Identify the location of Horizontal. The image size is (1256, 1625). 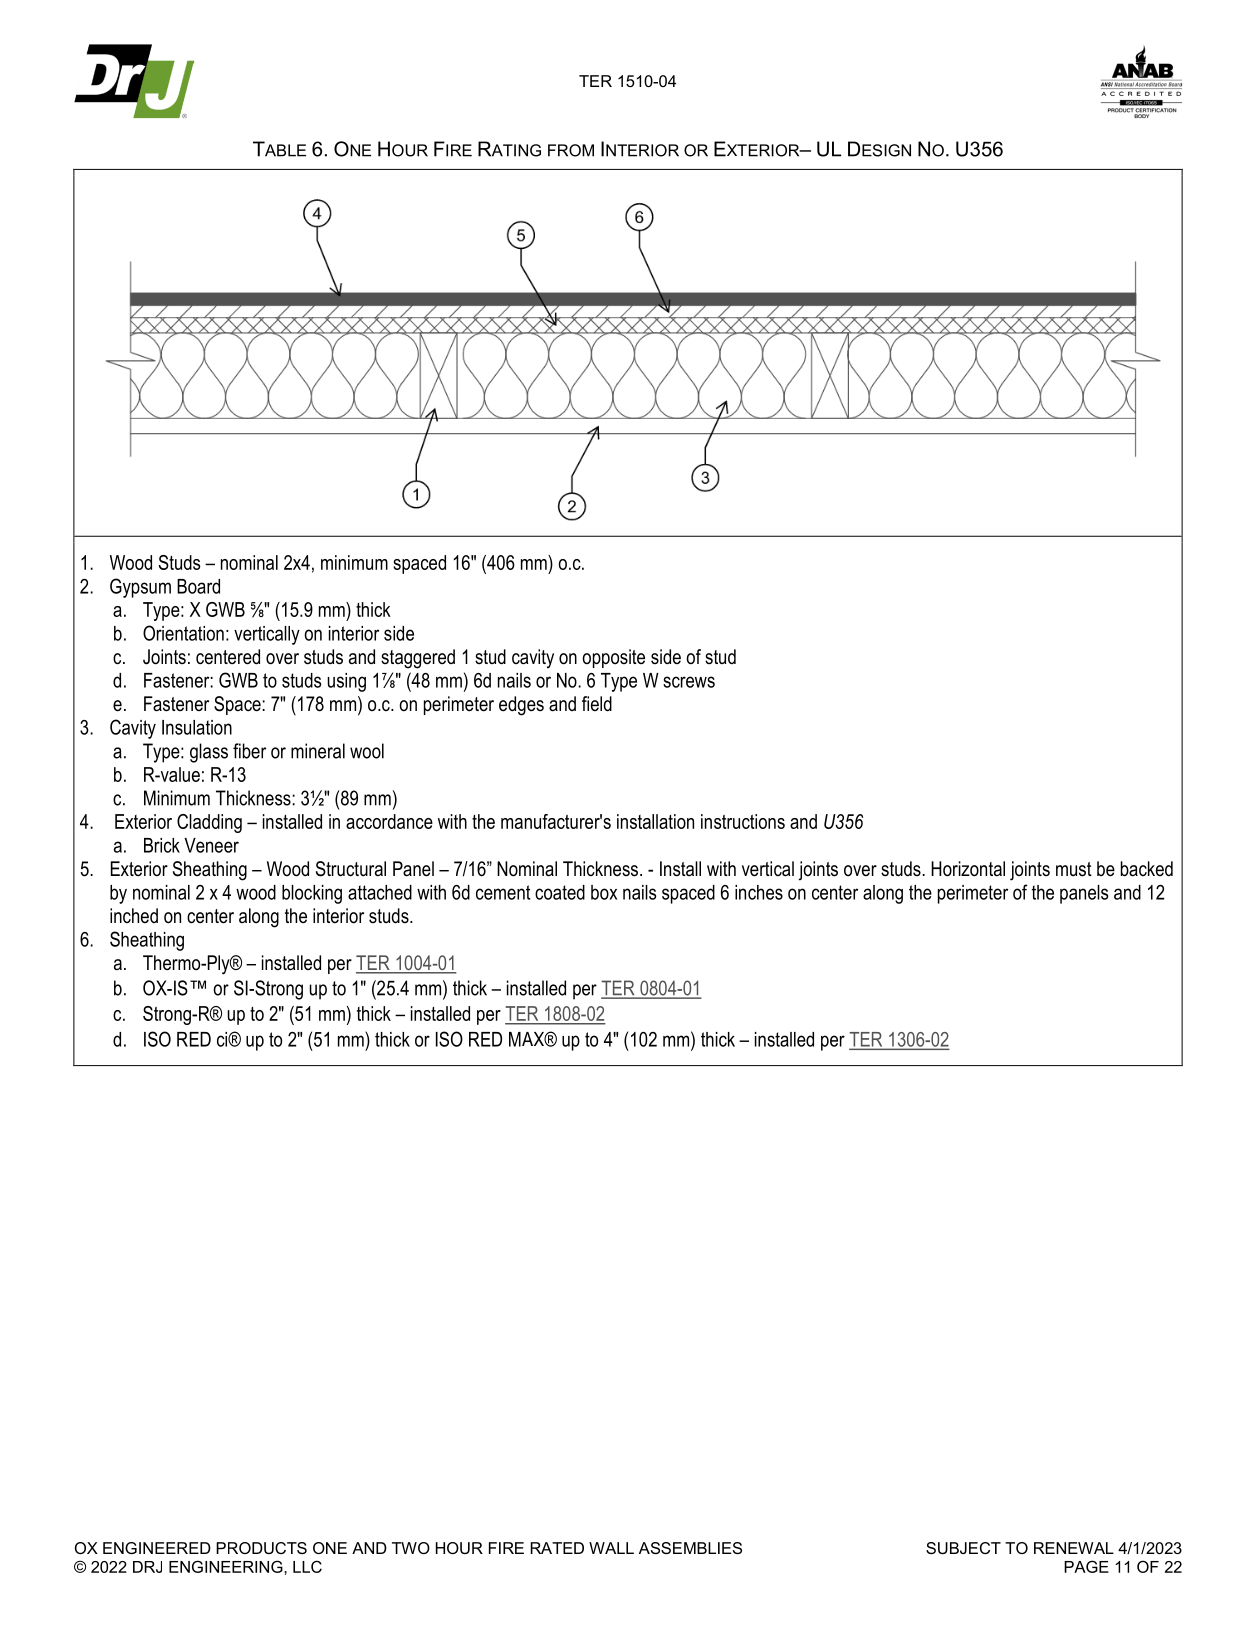
(968, 869).
